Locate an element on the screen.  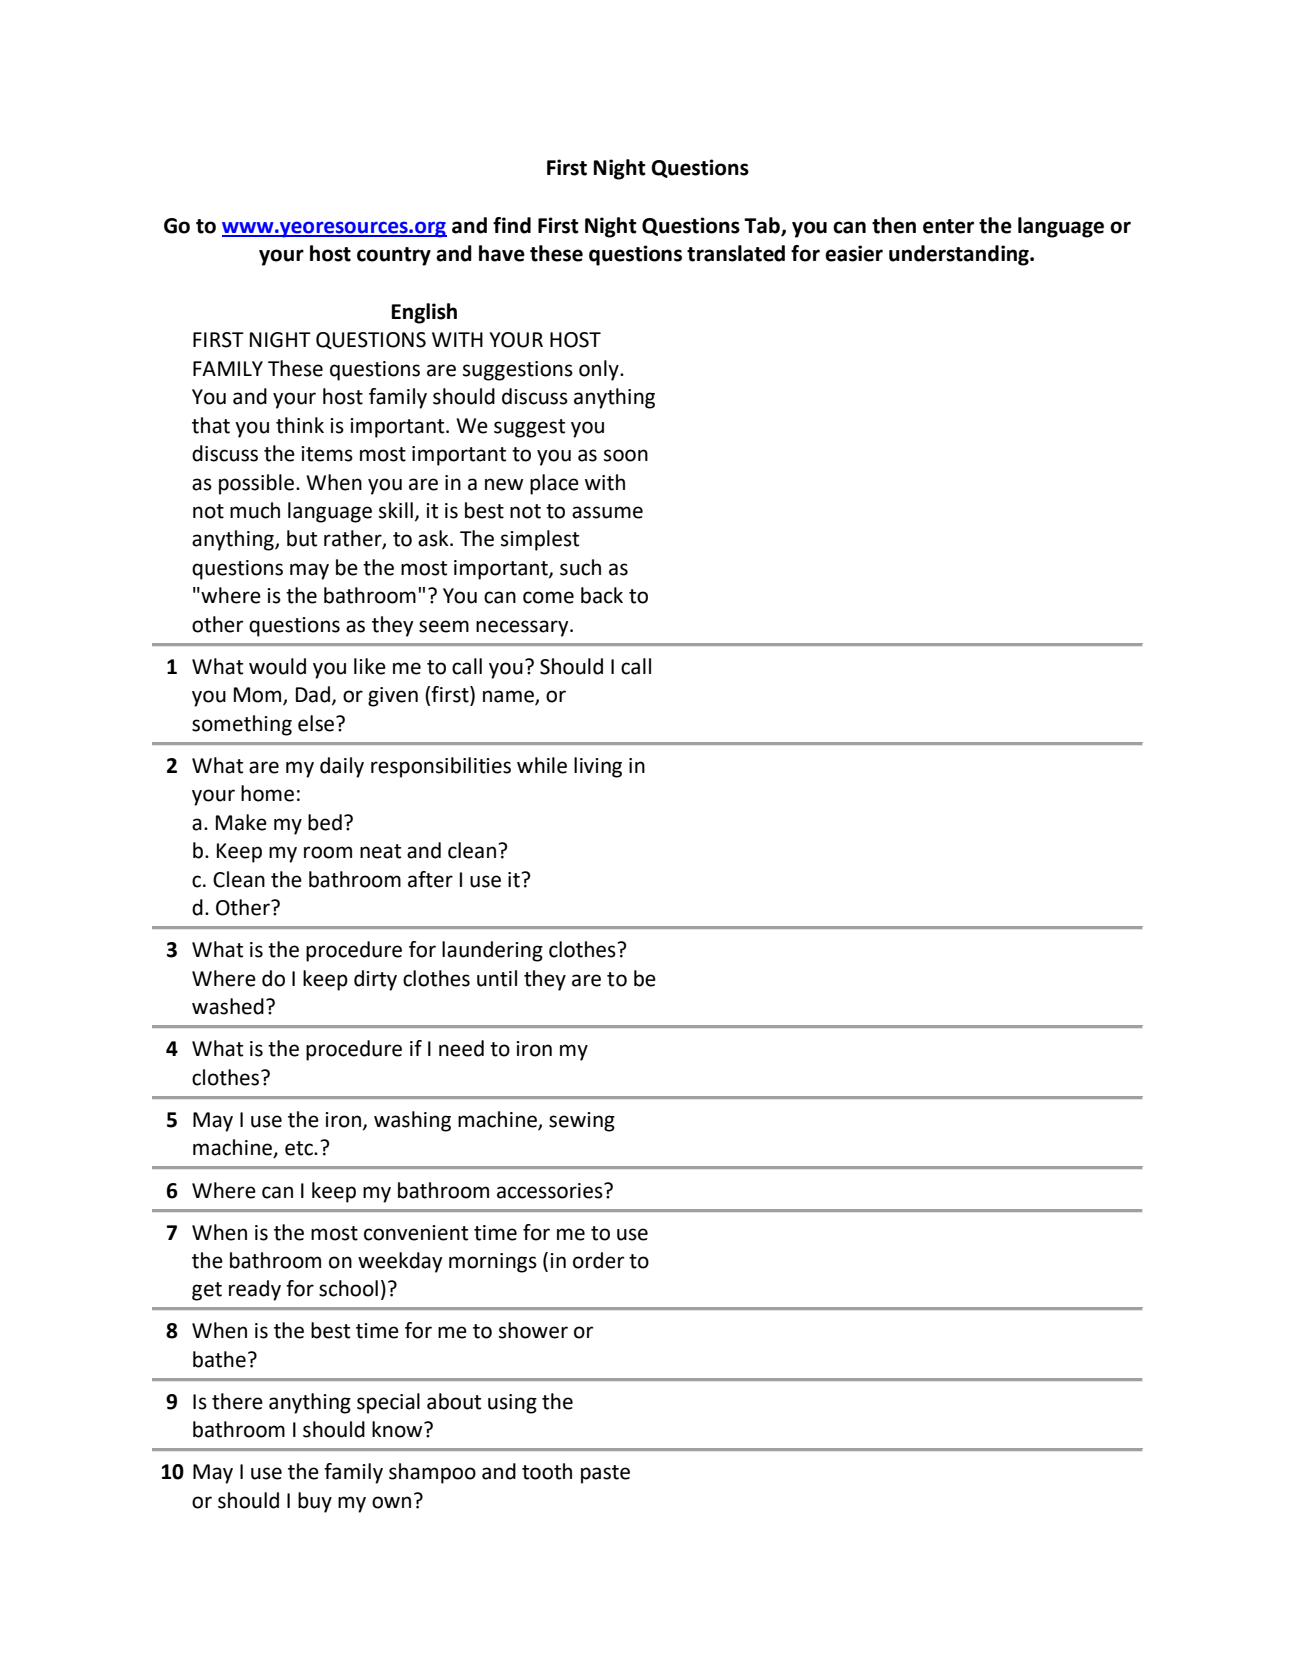
etc is located at coordinates (300, 1148).
